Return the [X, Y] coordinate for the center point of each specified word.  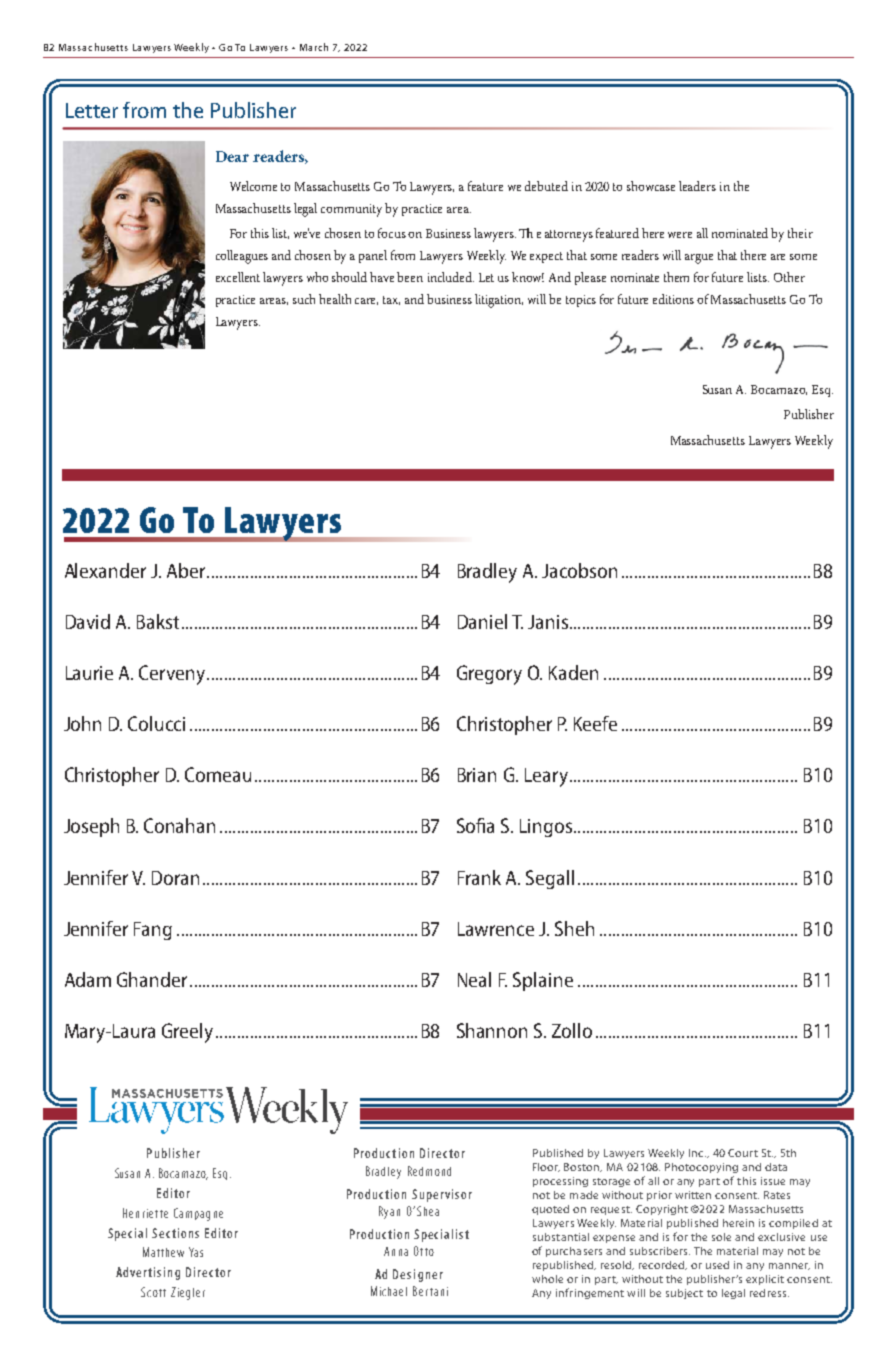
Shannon [492, 1030]
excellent [238, 277]
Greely [187, 1033]
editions [673, 299]
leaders [697, 186]
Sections [175, 1233]
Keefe [595, 723]
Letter [92, 110]
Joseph [91, 827]
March [314, 47]
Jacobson [579, 570]
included [451, 277]
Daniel [482, 621]
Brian [477, 775]
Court [743, 1153]
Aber [186, 570]
